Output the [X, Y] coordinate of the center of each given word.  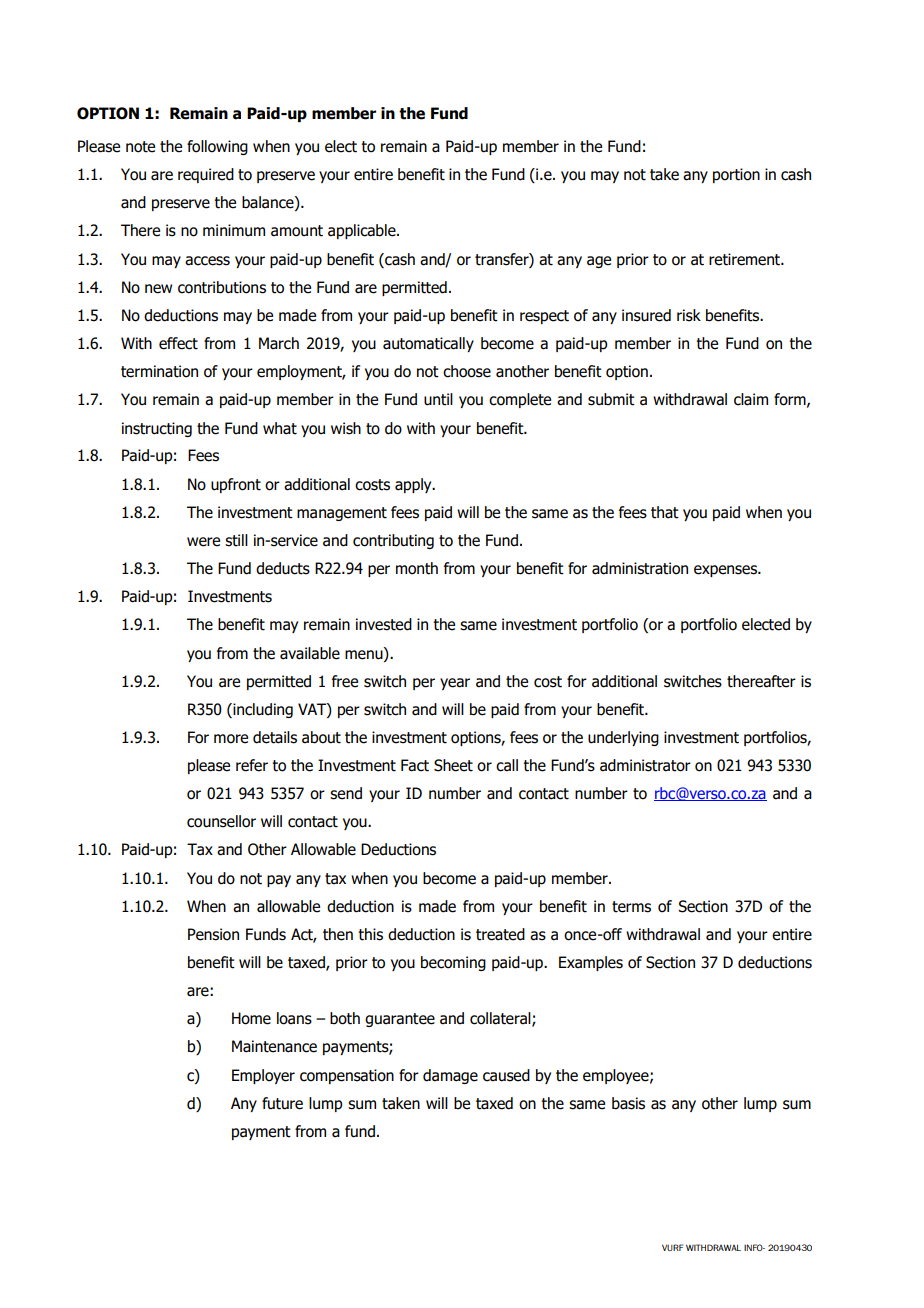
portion [736, 175]
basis [628, 1103]
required [206, 175]
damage [450, 1076]
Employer [263, 1076]
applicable [363, 231]
